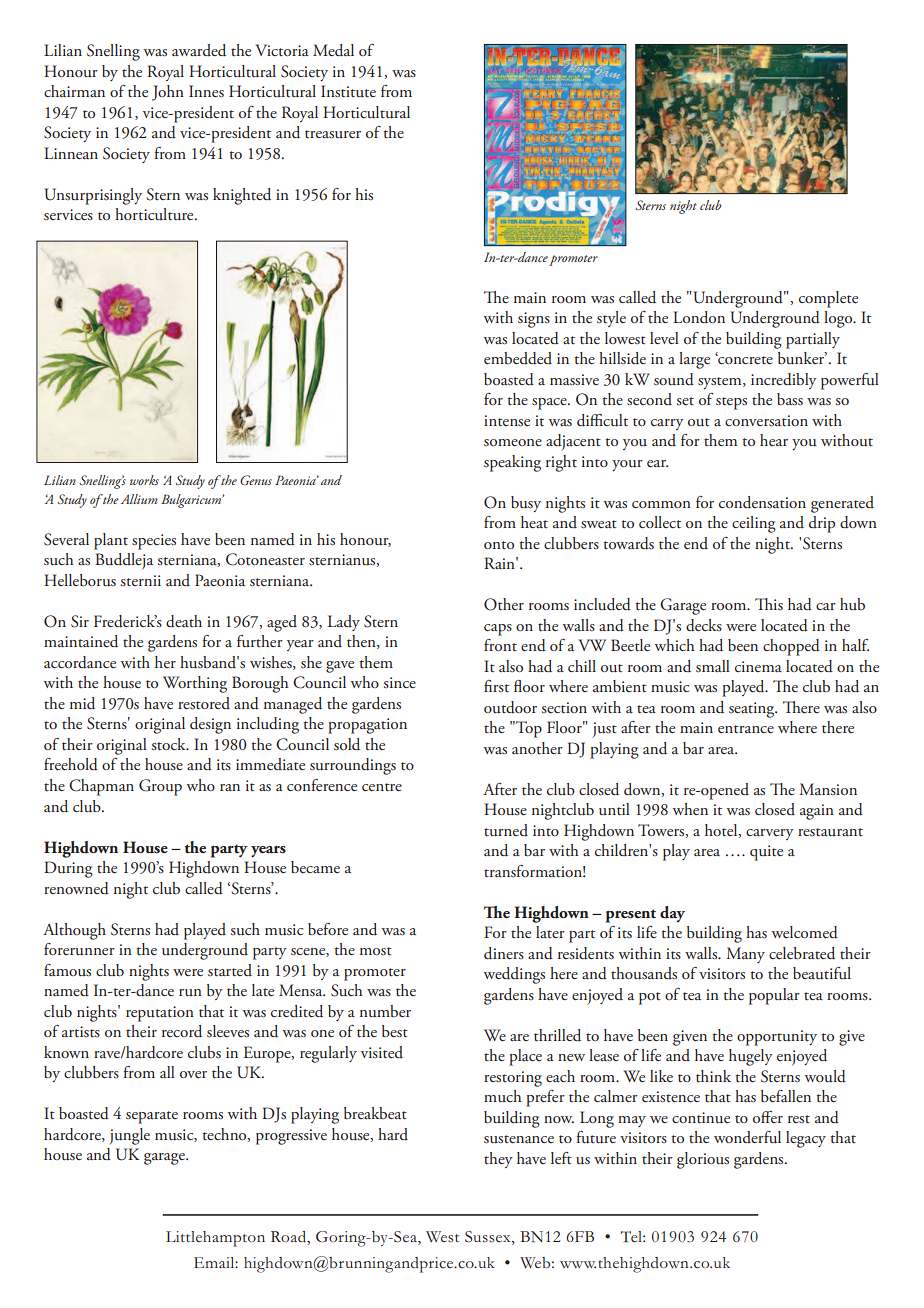 The height and width of the page is (1308, 924). I want to click on separate, so click(152, 1117).
